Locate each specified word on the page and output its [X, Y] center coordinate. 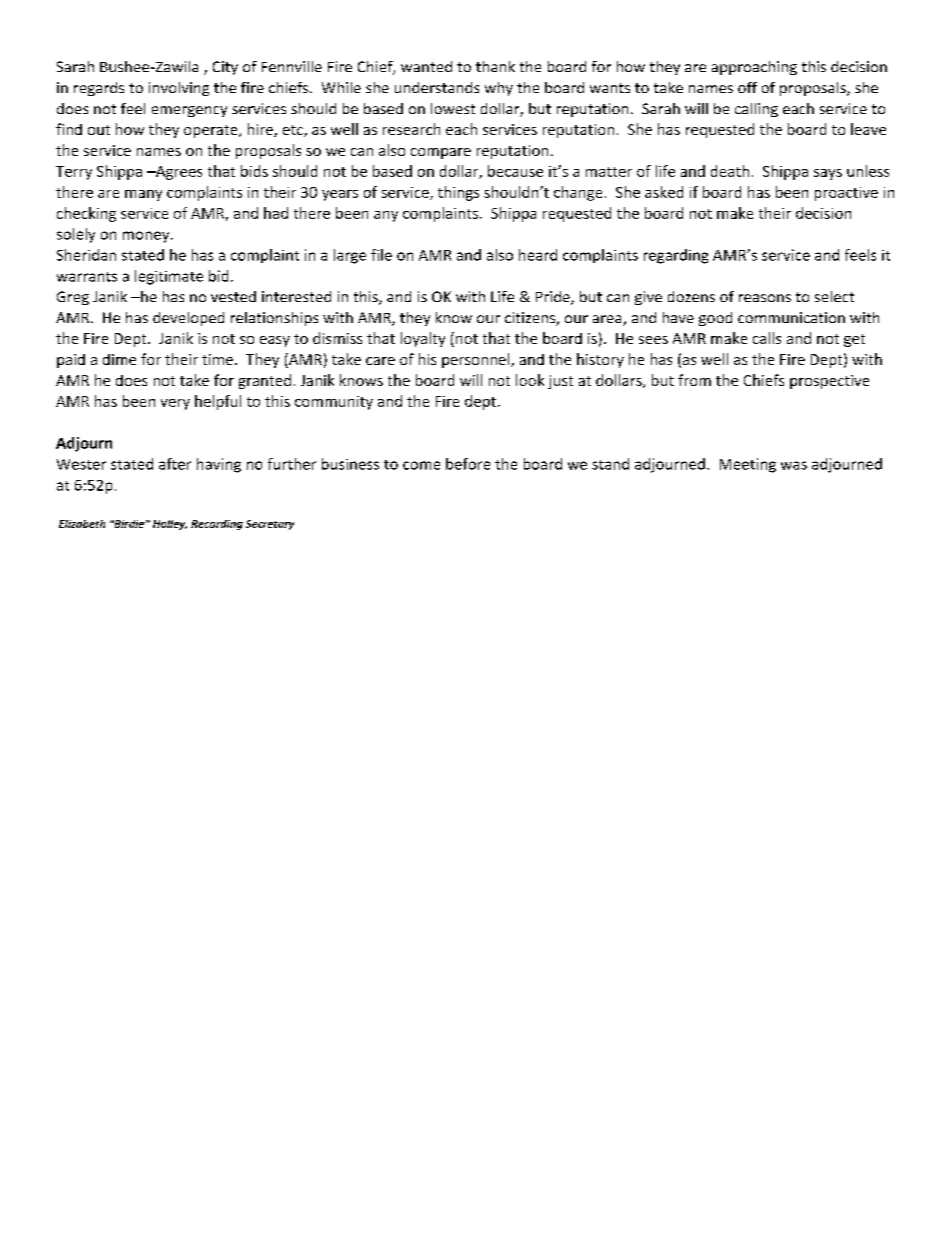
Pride [554, 298]
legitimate [169, 277]
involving [179, 89]
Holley [170, 525]
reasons [765, 298]
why [499, 89]
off [747, 87]
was [794, 465]
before [468, 464]
